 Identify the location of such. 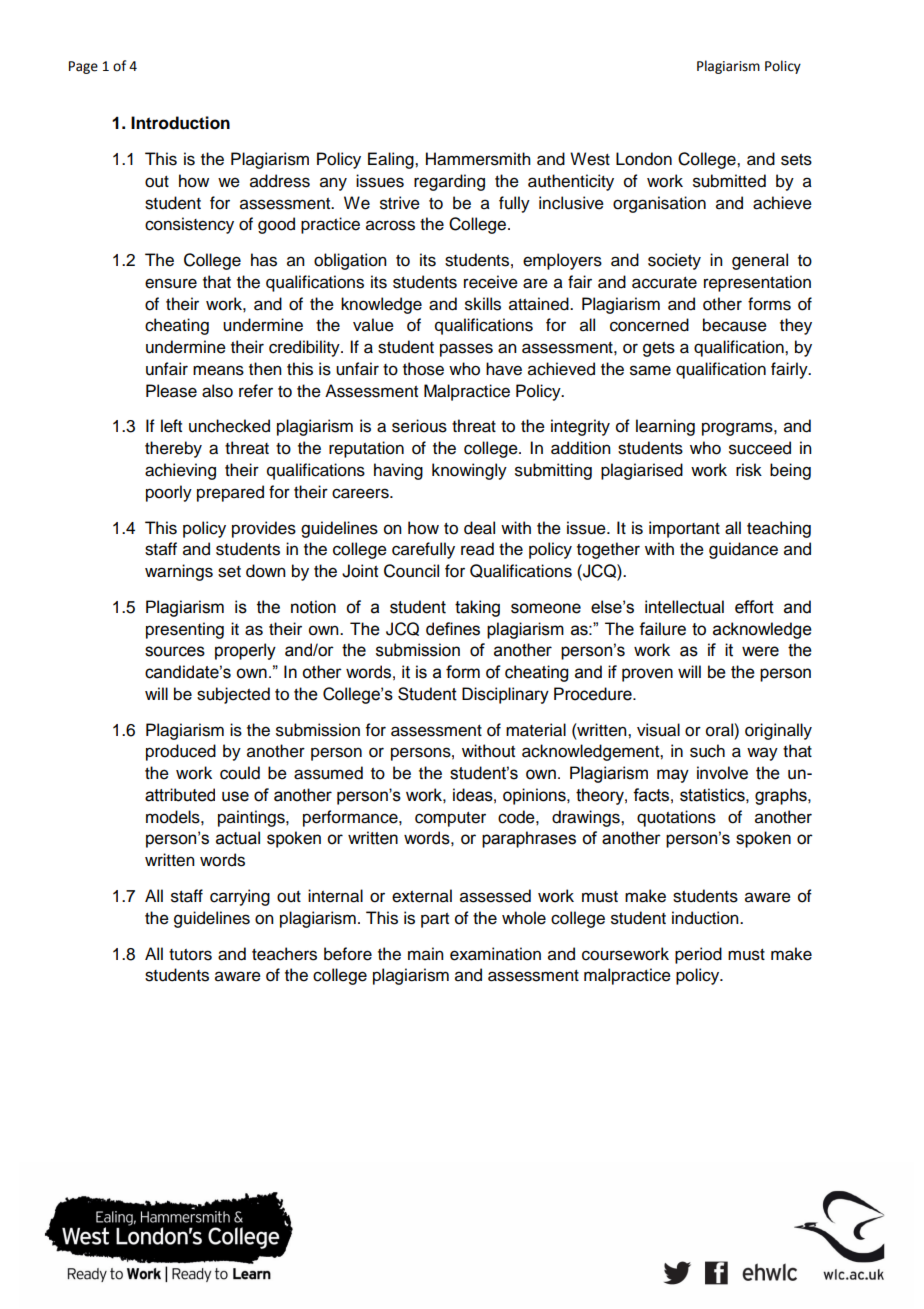
(707, 751).
